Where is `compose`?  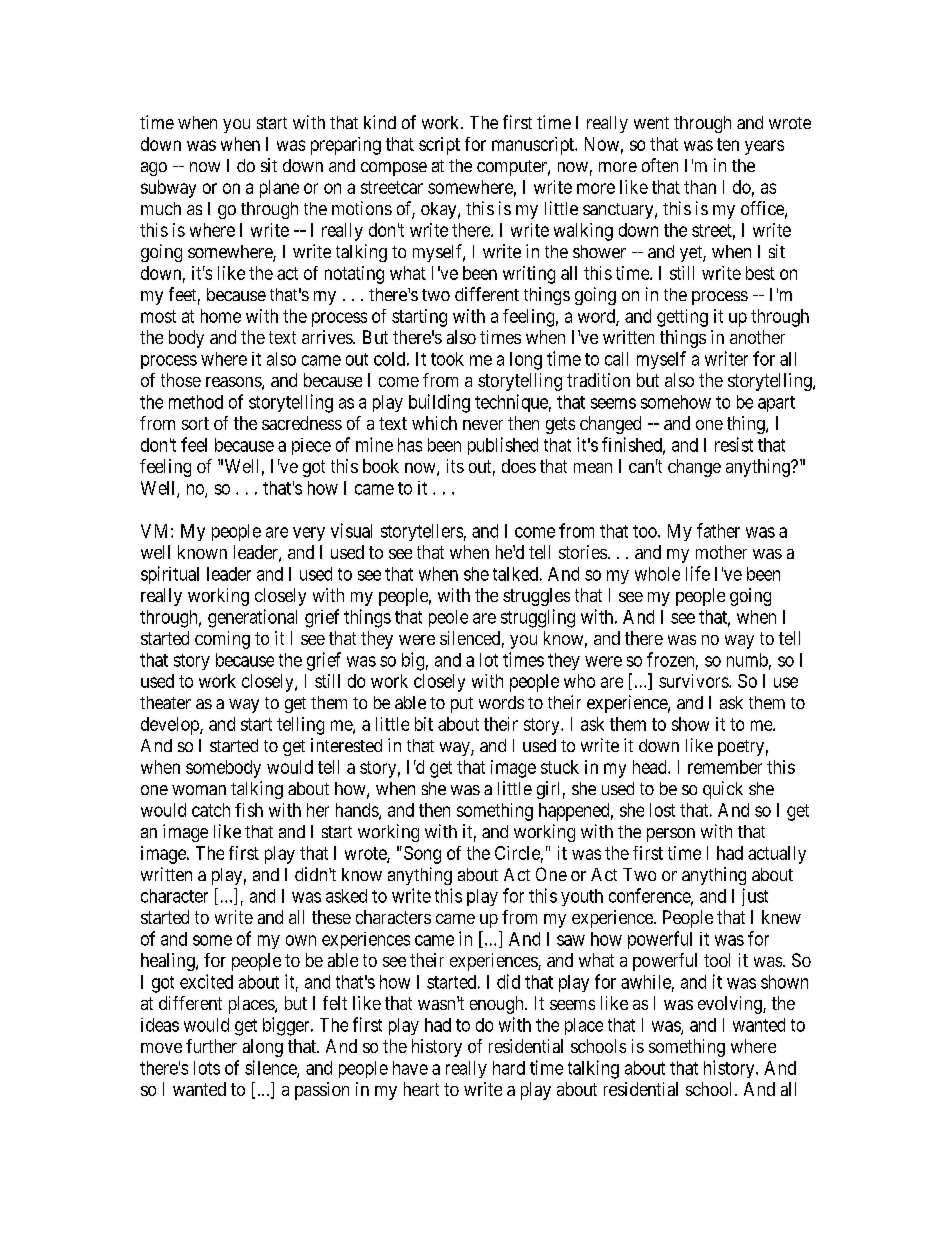 compose is located at coordinates (394, 169).
